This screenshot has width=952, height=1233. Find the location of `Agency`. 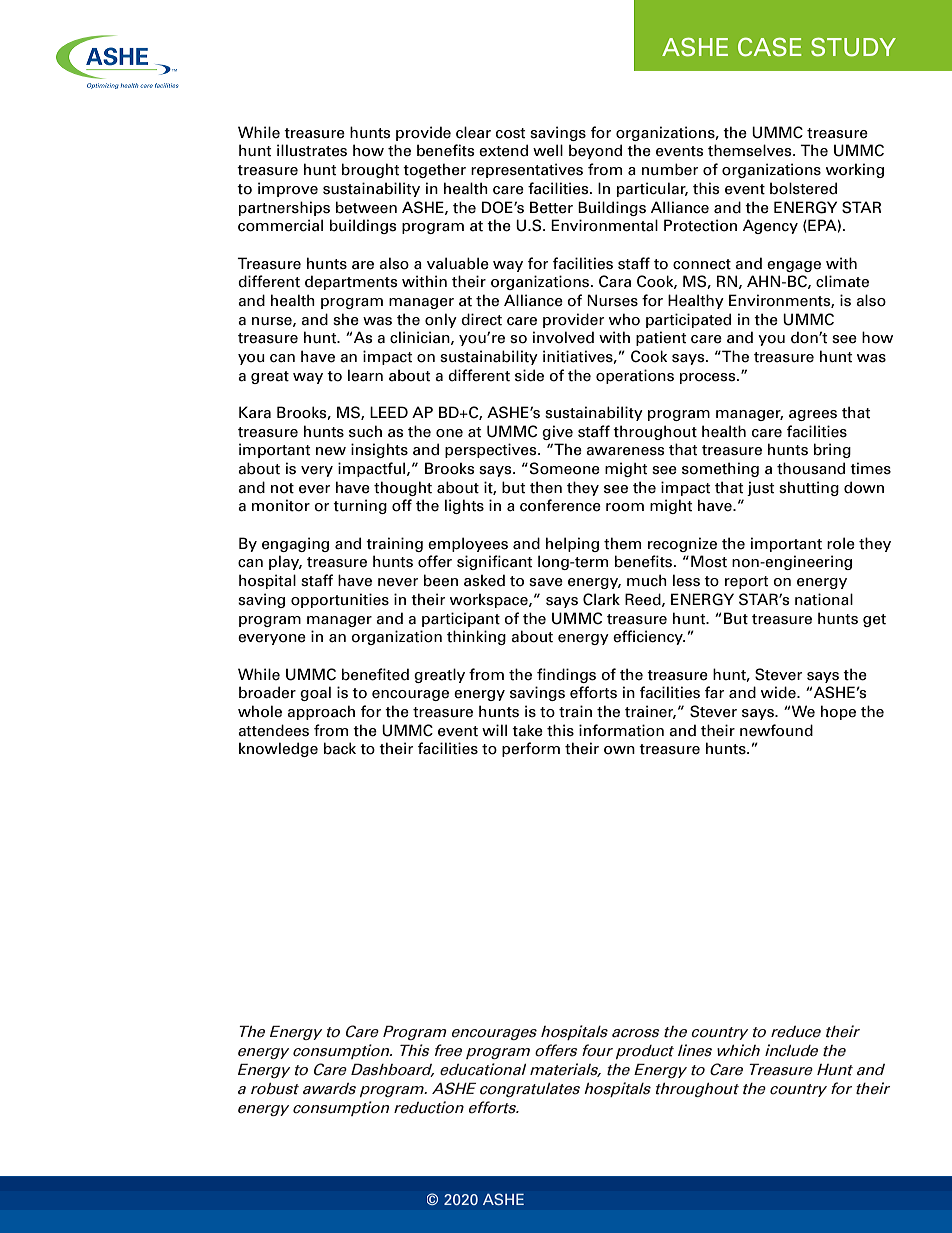

Agency is located at coordinates (770, 226).
